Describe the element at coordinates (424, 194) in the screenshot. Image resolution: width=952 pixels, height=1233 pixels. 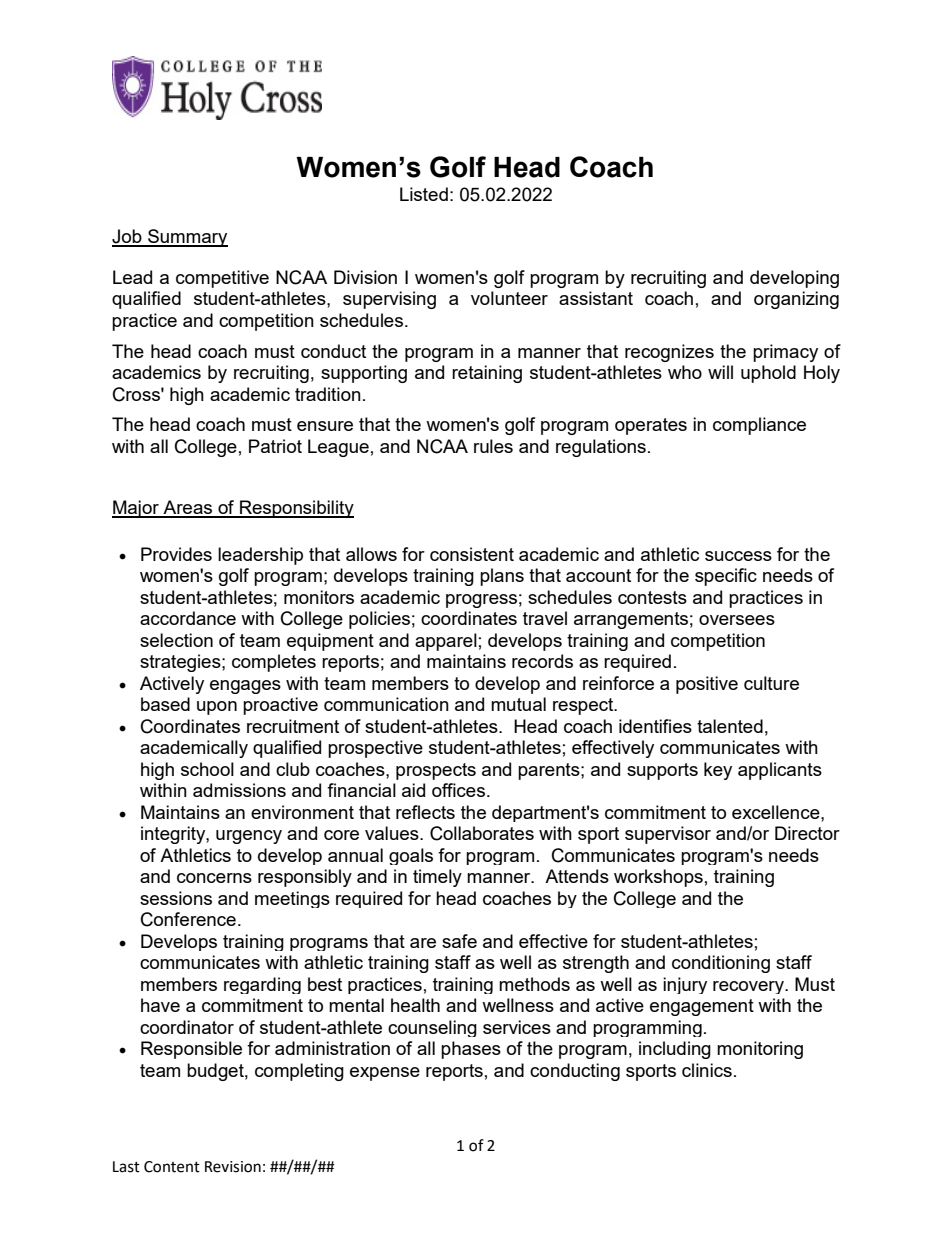
I see `Listed` at that location.
